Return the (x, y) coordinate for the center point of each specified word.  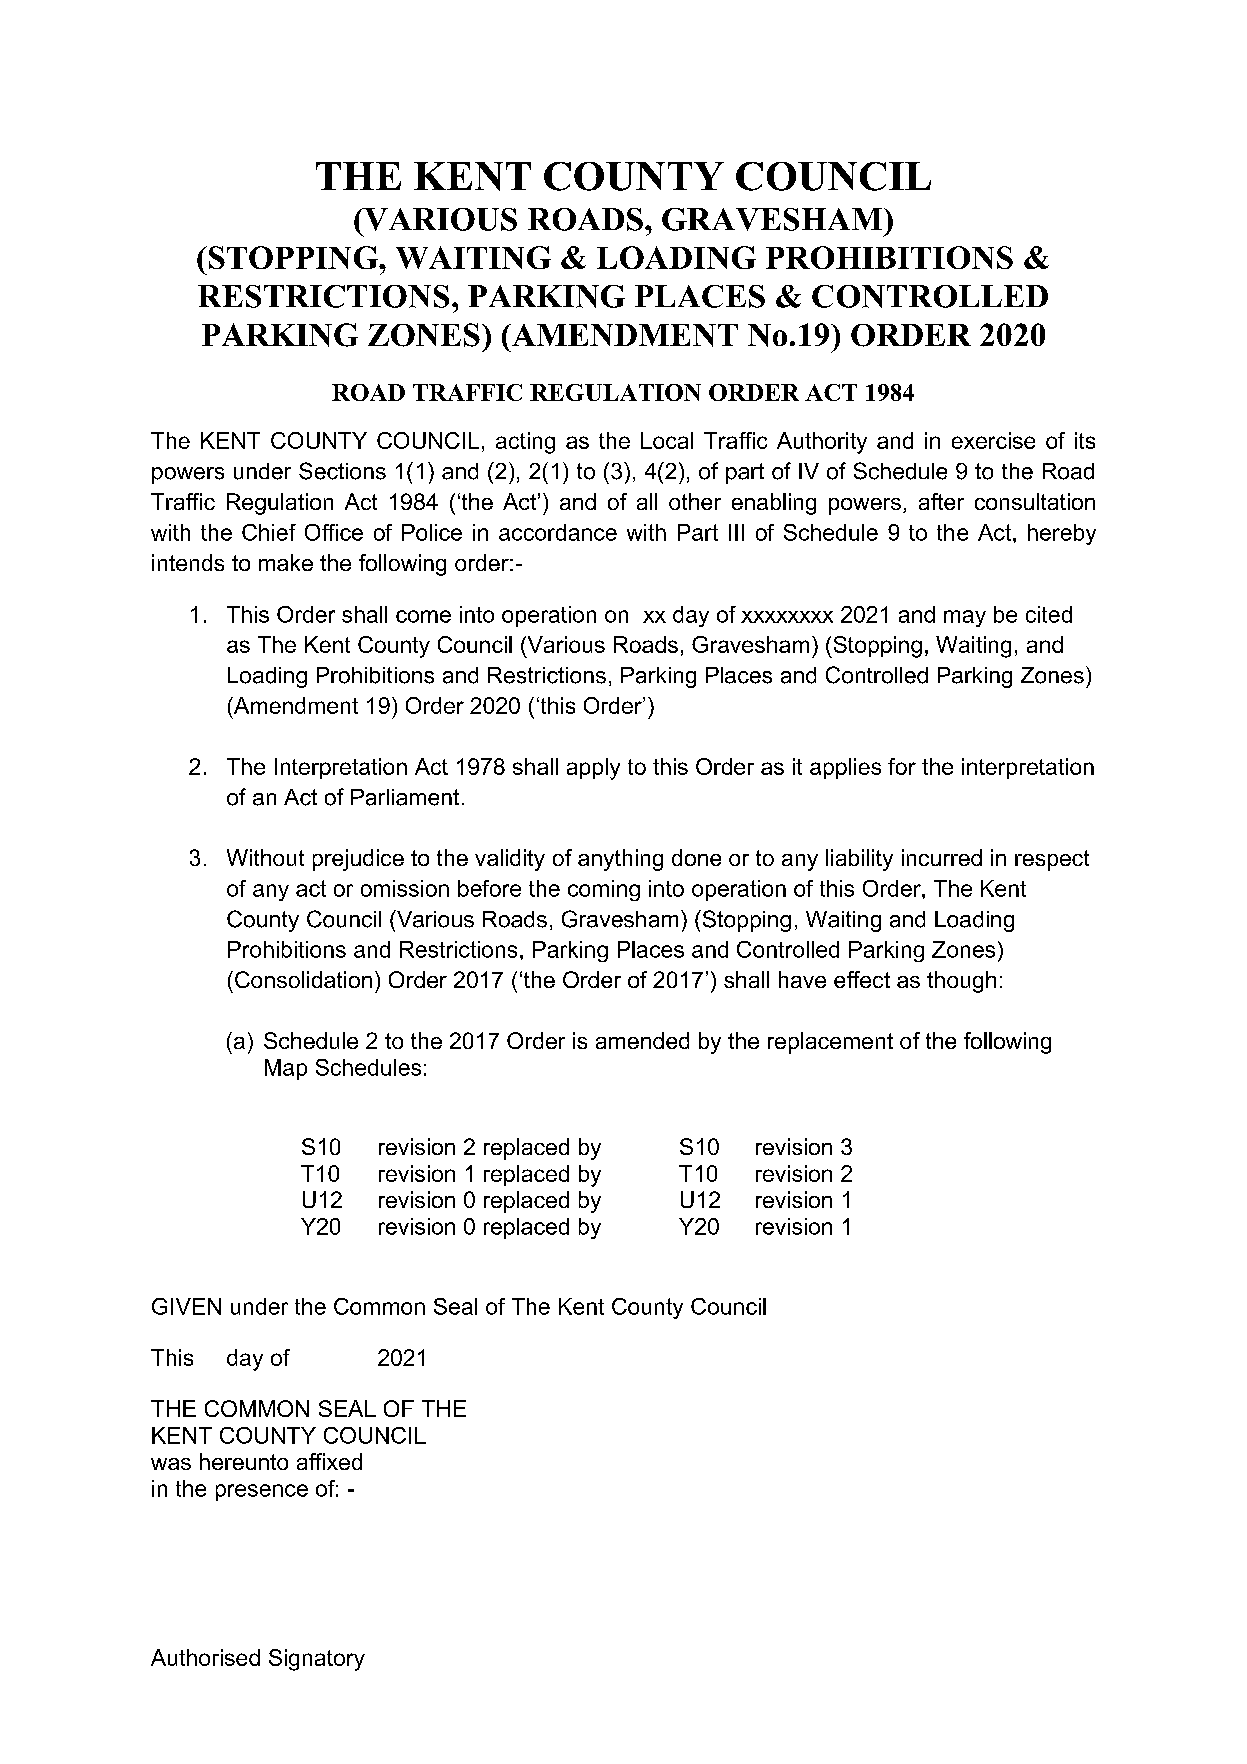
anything (620, 860)
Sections (342, 471)
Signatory (317, 1660)
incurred (942, 857)
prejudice (358, 860)
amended (642, 1040)
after (941, 501)
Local (667, 440)
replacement (830, 1043)
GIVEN (186, 1306)
